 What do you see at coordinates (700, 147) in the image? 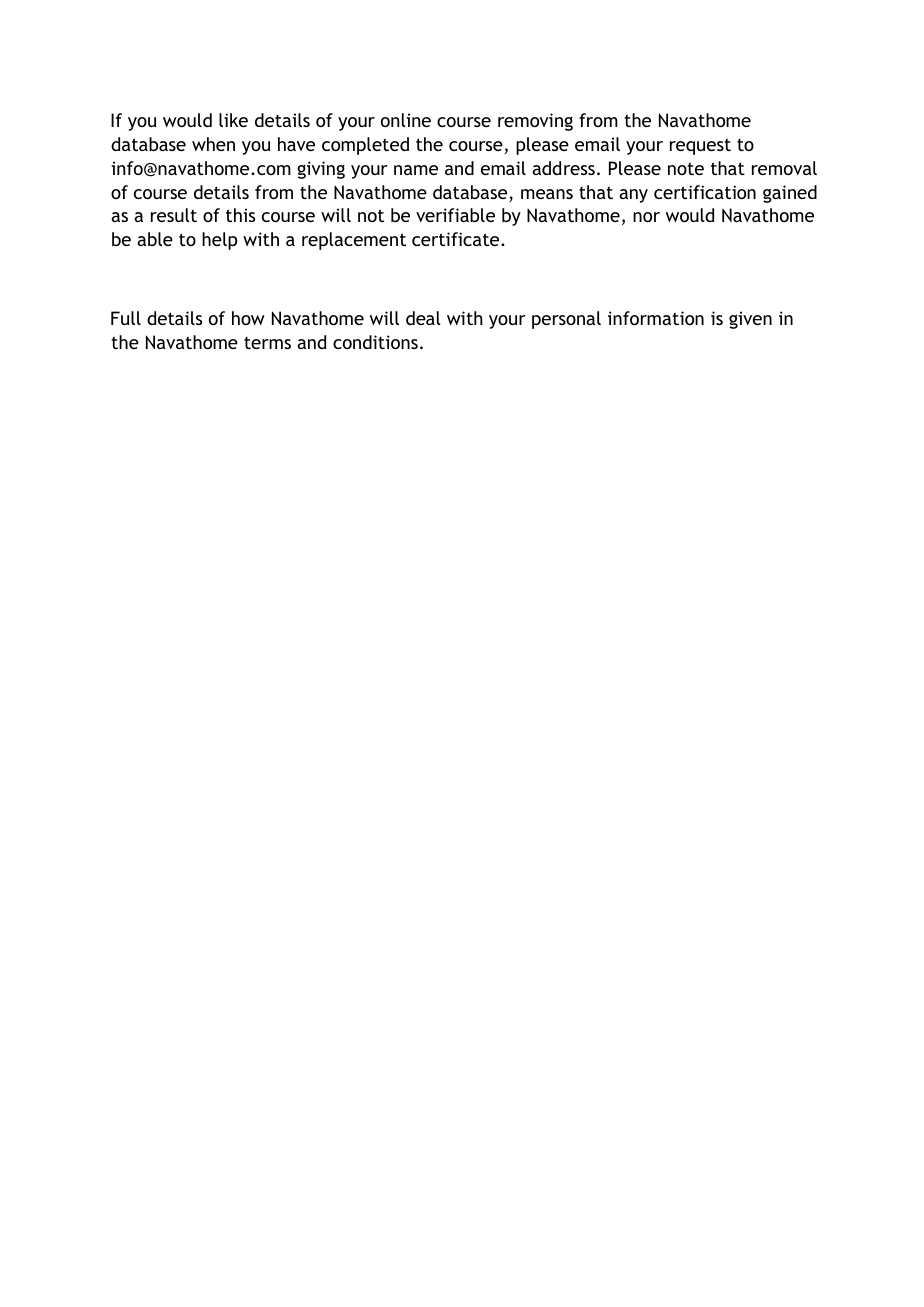
I see `request` at bounding box center [700, 147].
